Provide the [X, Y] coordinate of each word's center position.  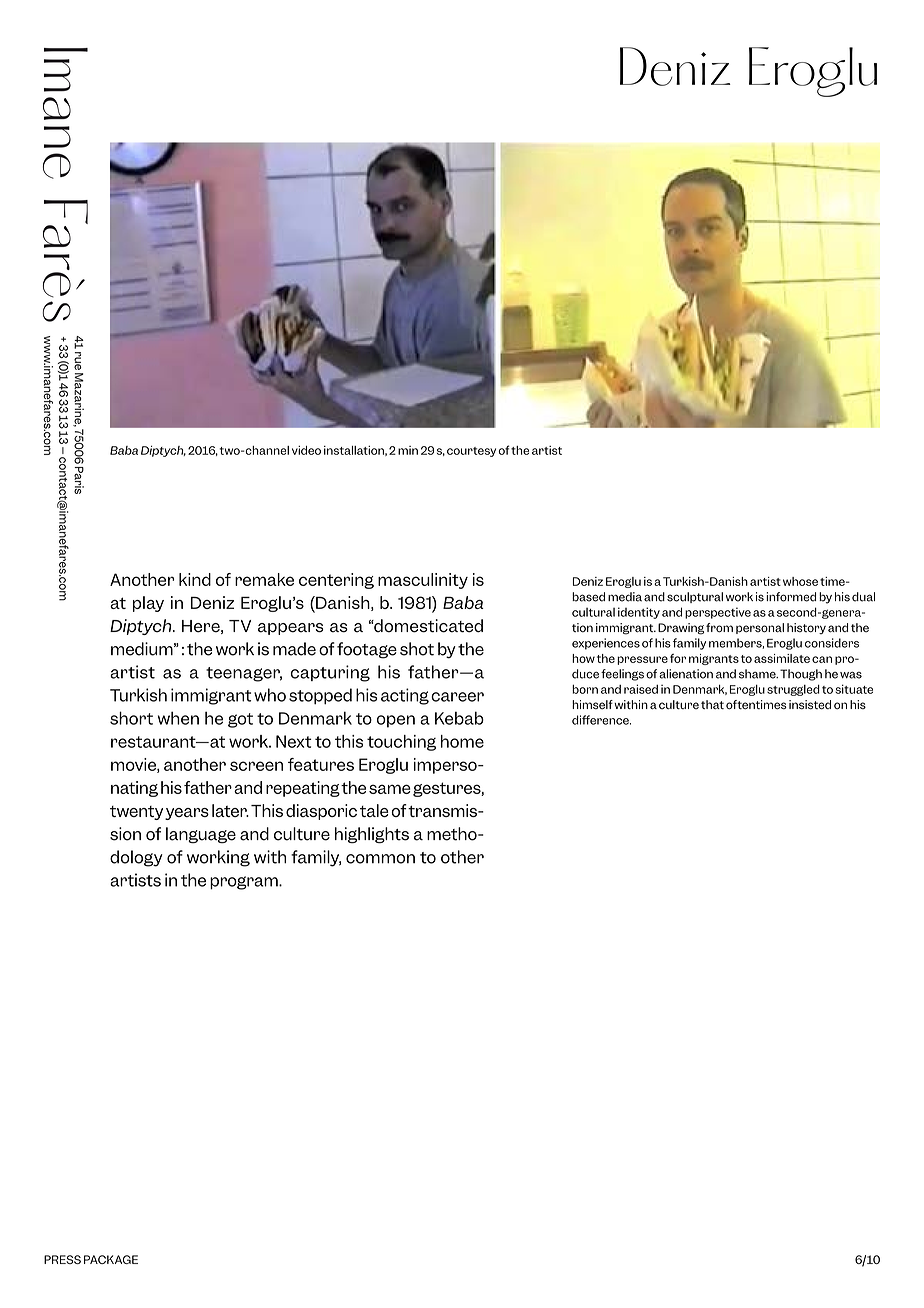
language [201, 835]
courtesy [471, 452]
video [306, 450]
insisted [810, 705]
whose [800, 581]
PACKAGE [111, 1259]
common [380, 859]
